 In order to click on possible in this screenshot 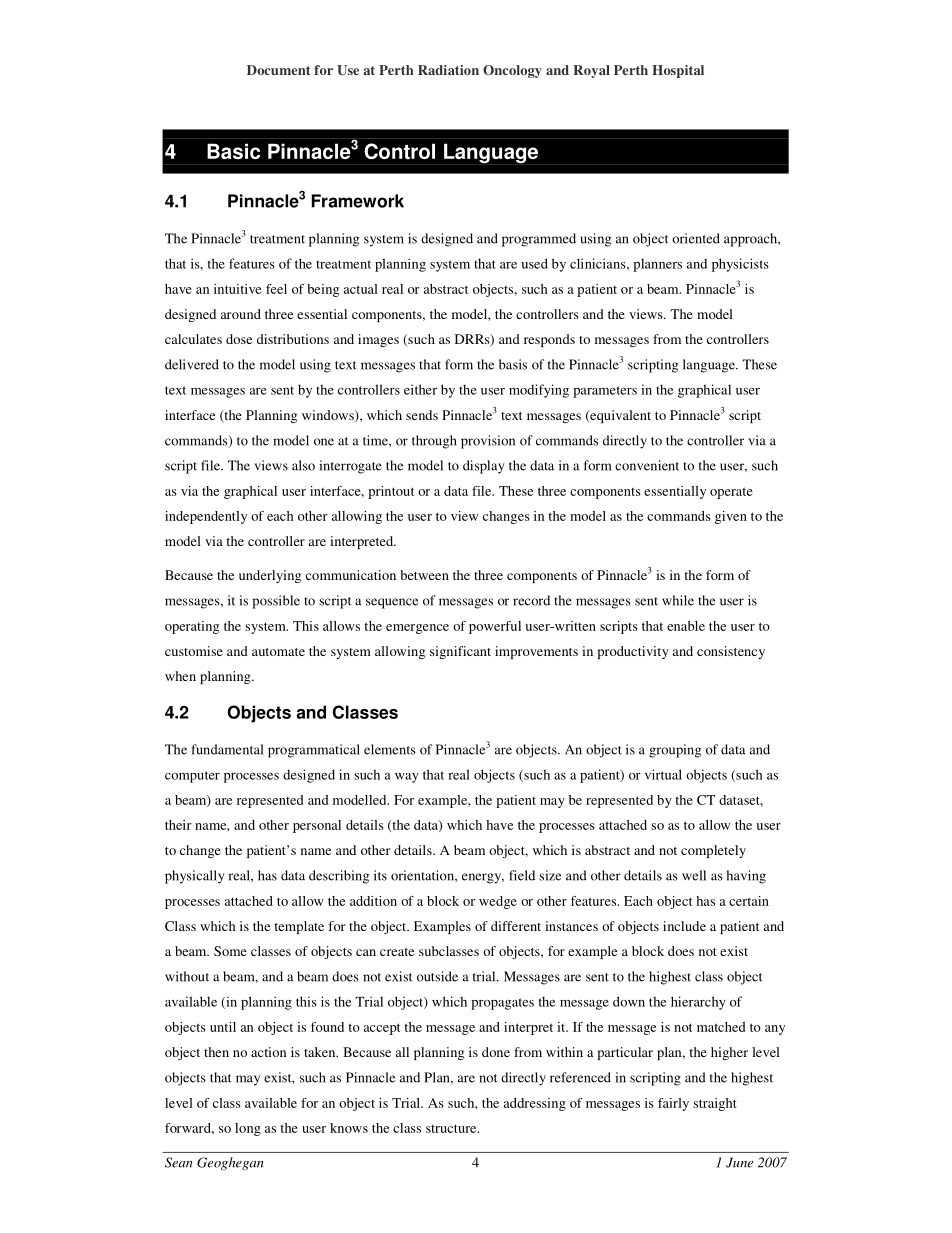, I will do `click(276, 602)`.
